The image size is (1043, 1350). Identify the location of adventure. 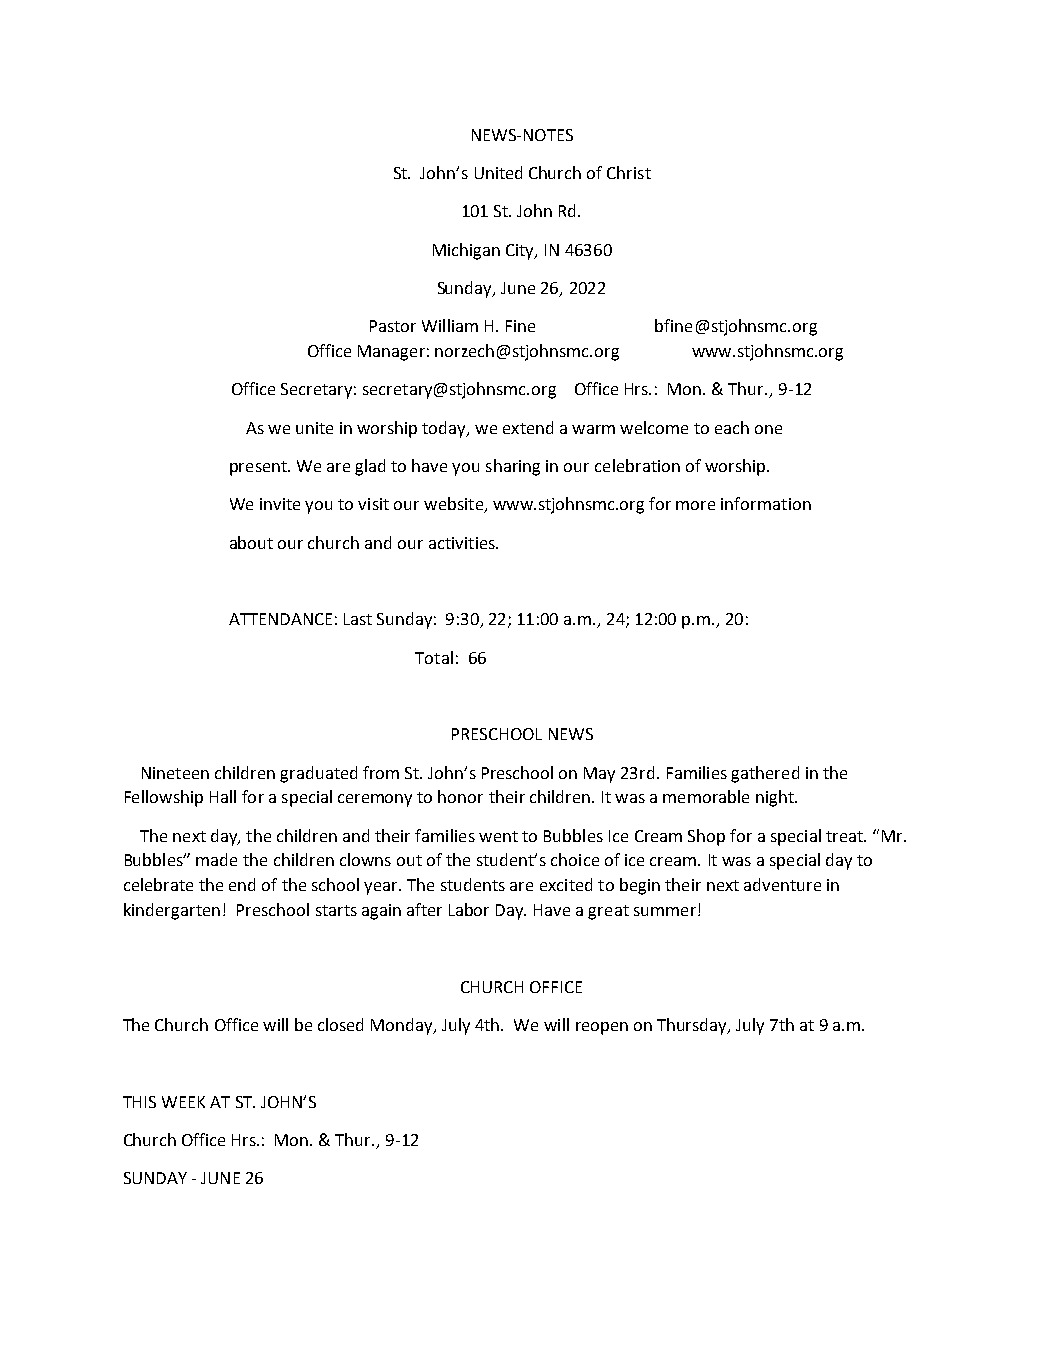
(782, 884).
